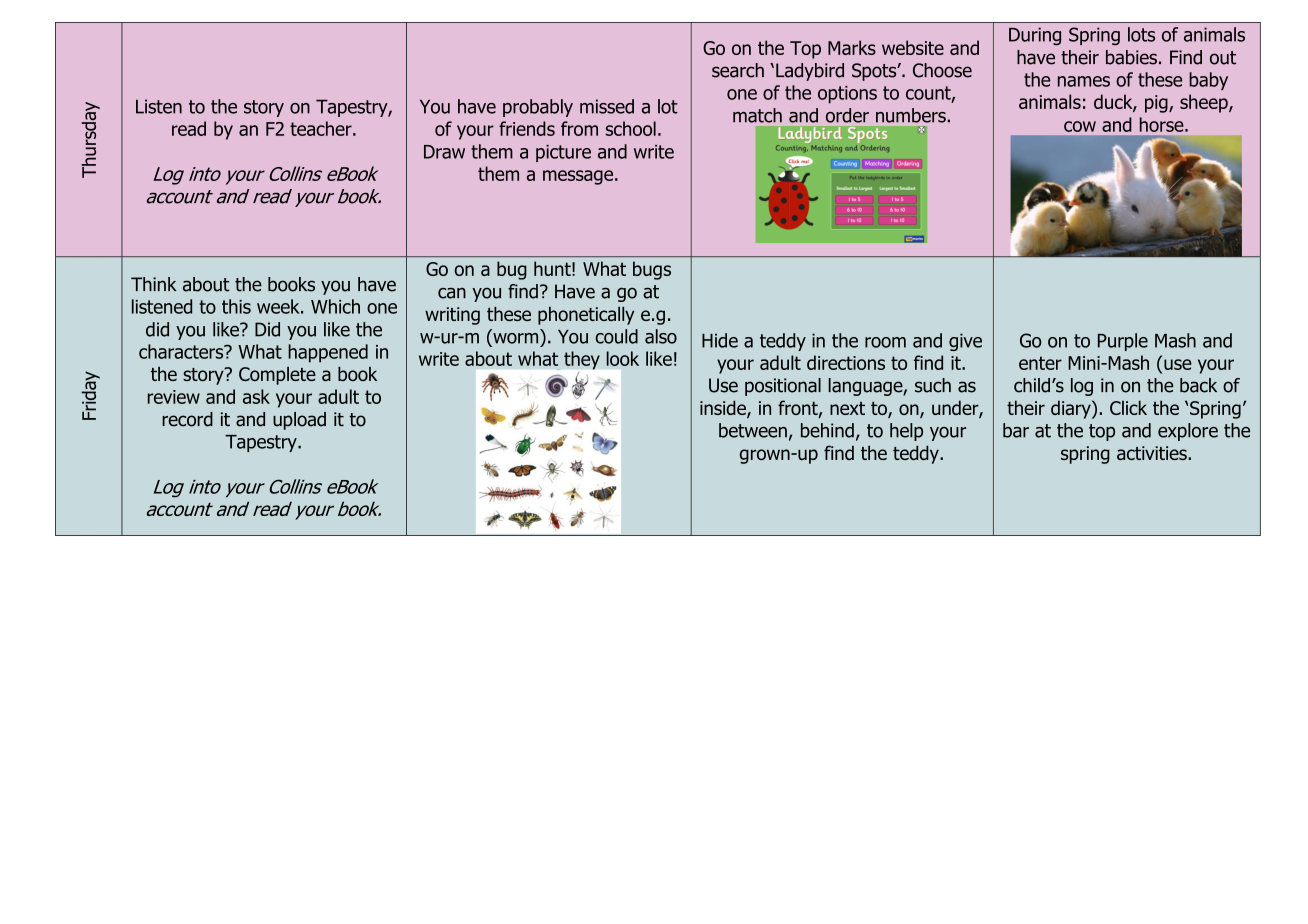 The image size is (1308, 924). What do you see at coordinates (1080, 126) in the screenshot?
I see `cow` at bounding box center [1080, 126].
